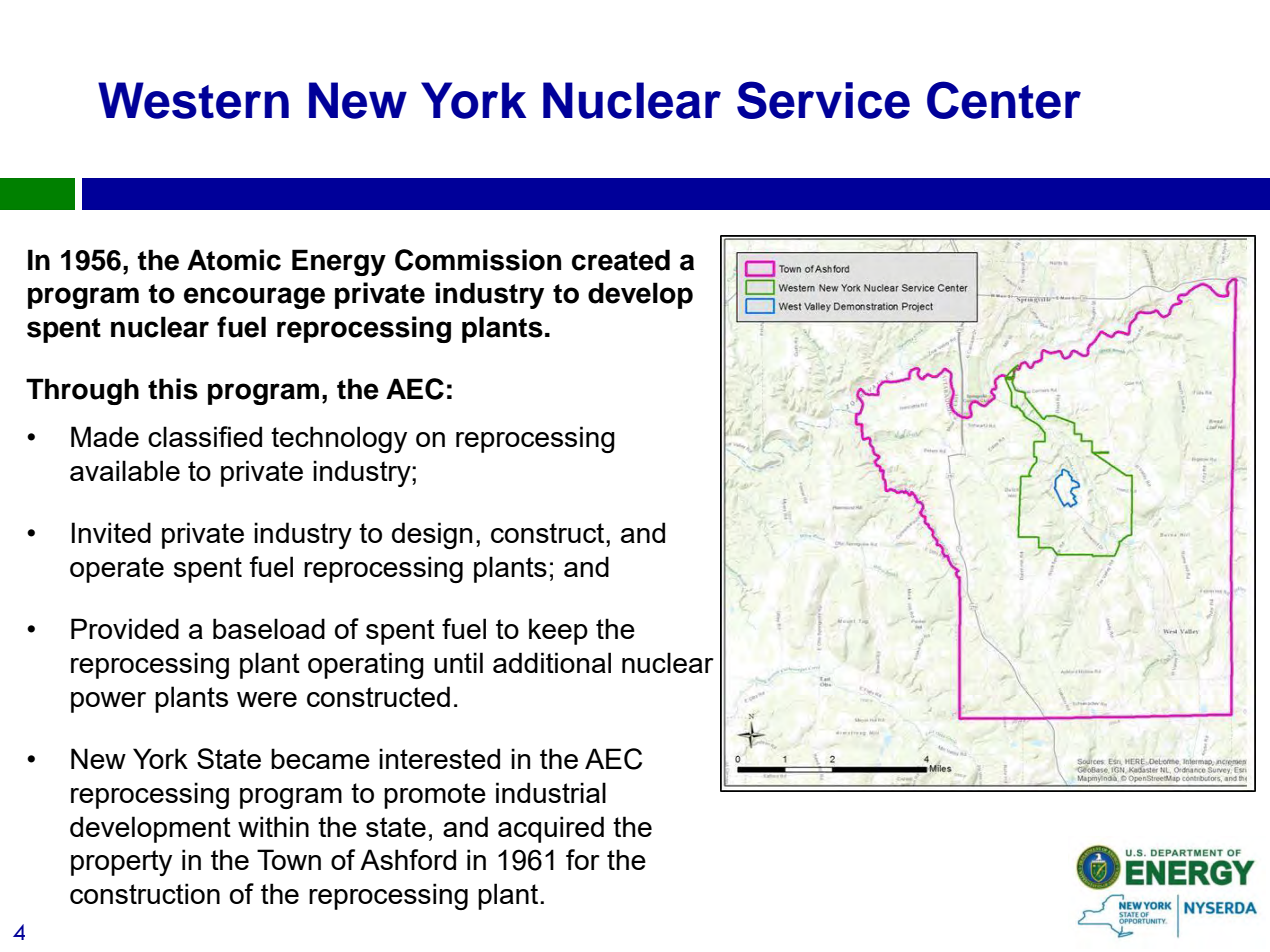 The height and width of the screenshot is (952, 1270). What do you see at coordinates (1004, 100) in the screenshot?
I see `Center` at bounding box center [1004, 100].
